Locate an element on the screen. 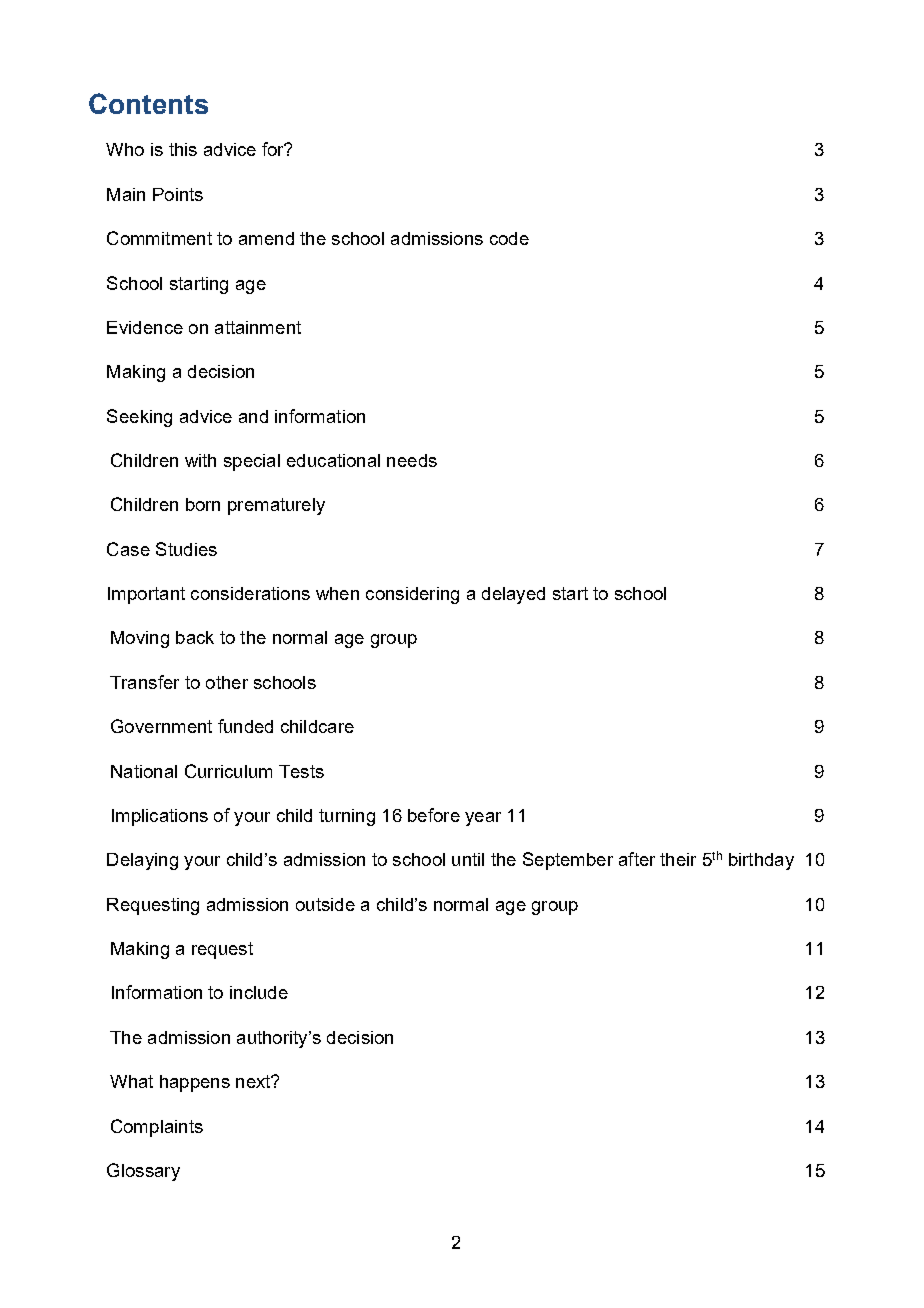  this is located at coordinates (183, 149).
